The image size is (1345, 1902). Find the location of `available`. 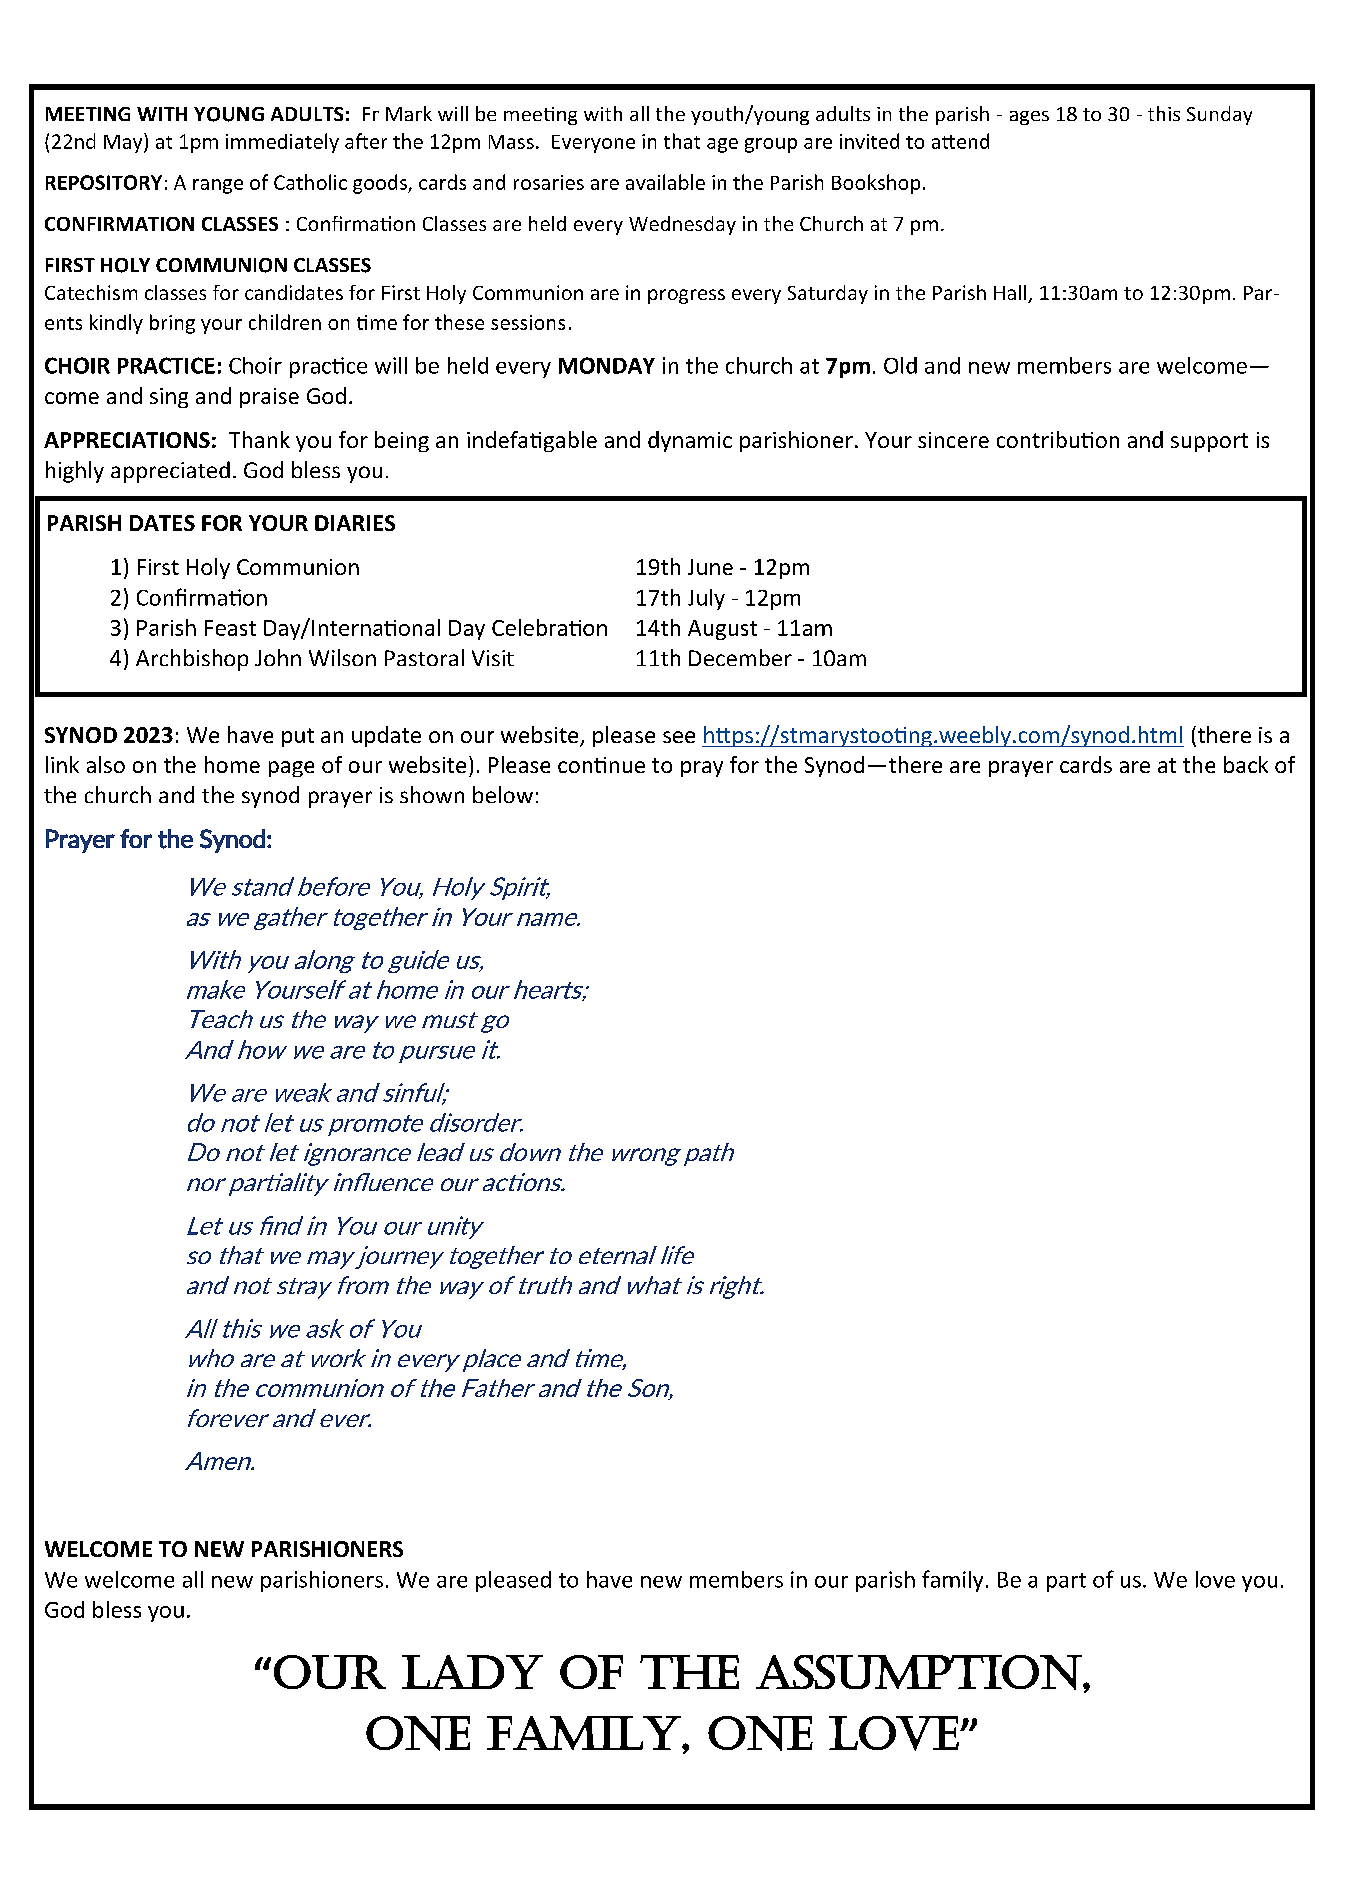

available is located at coordinates (665, 182).
